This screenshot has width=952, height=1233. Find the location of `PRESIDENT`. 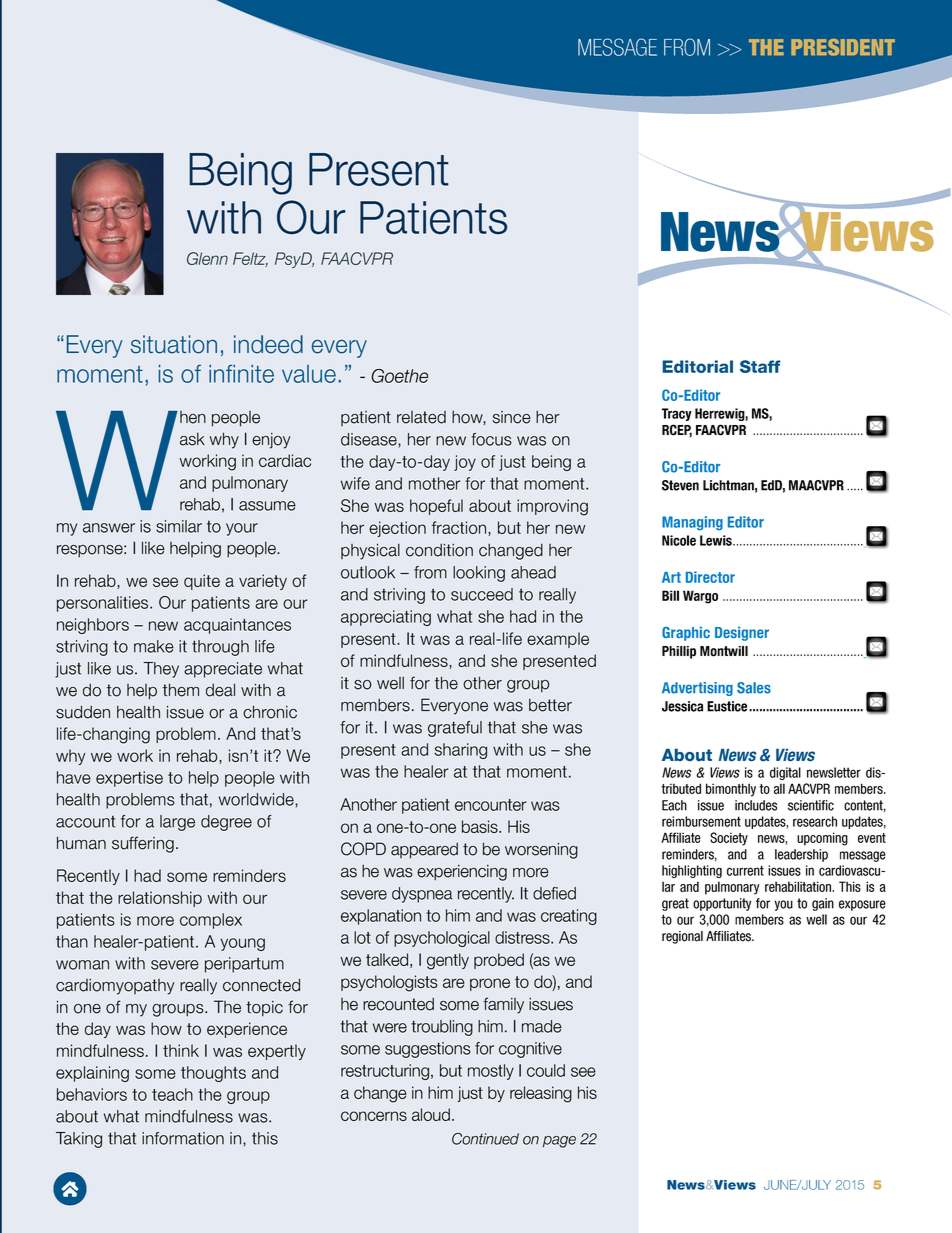

PRESIDENT is located at coordinates (843, 47).
